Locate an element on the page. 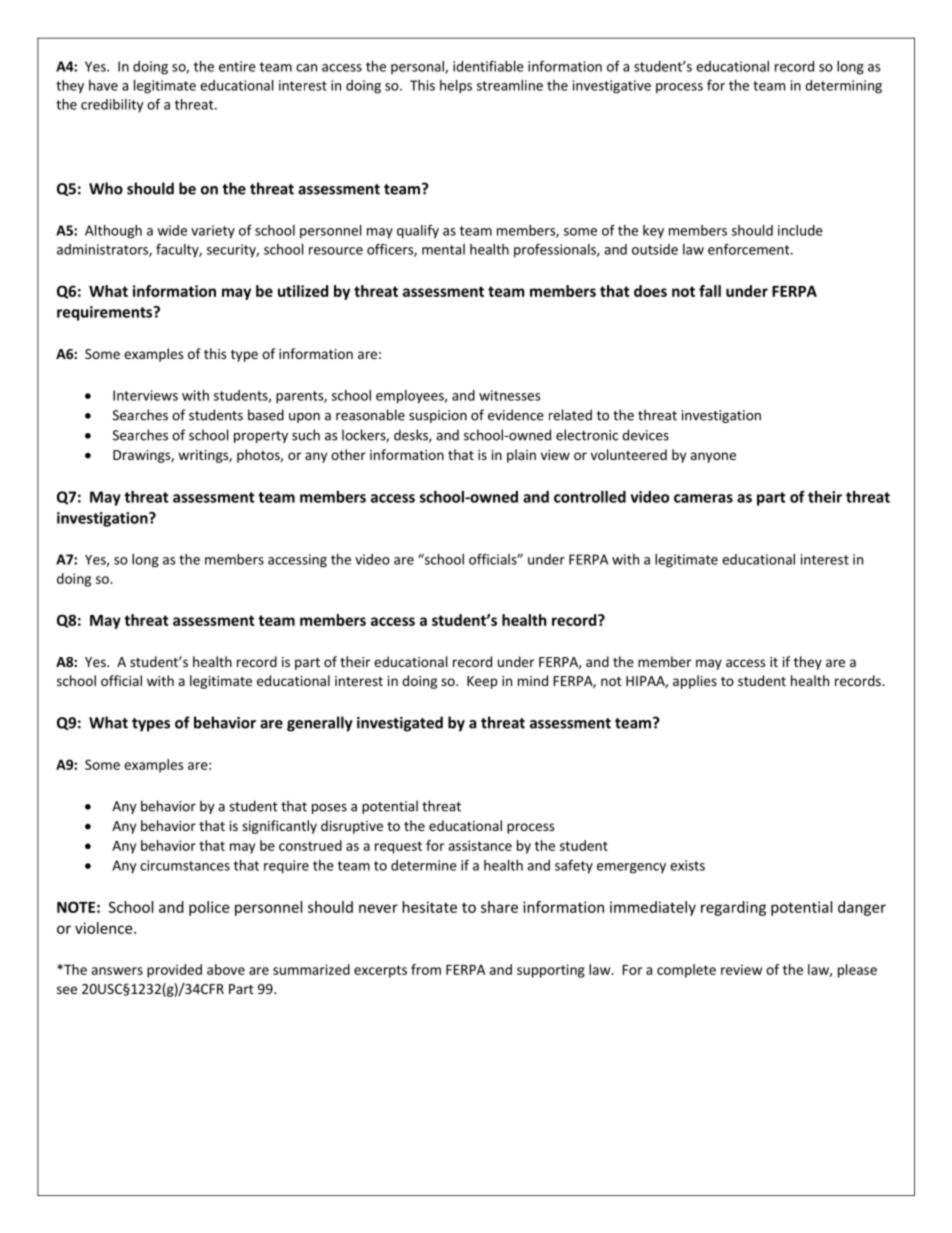 This image has width=952, height=1233. investigated is located at coordinates (400, 724).
